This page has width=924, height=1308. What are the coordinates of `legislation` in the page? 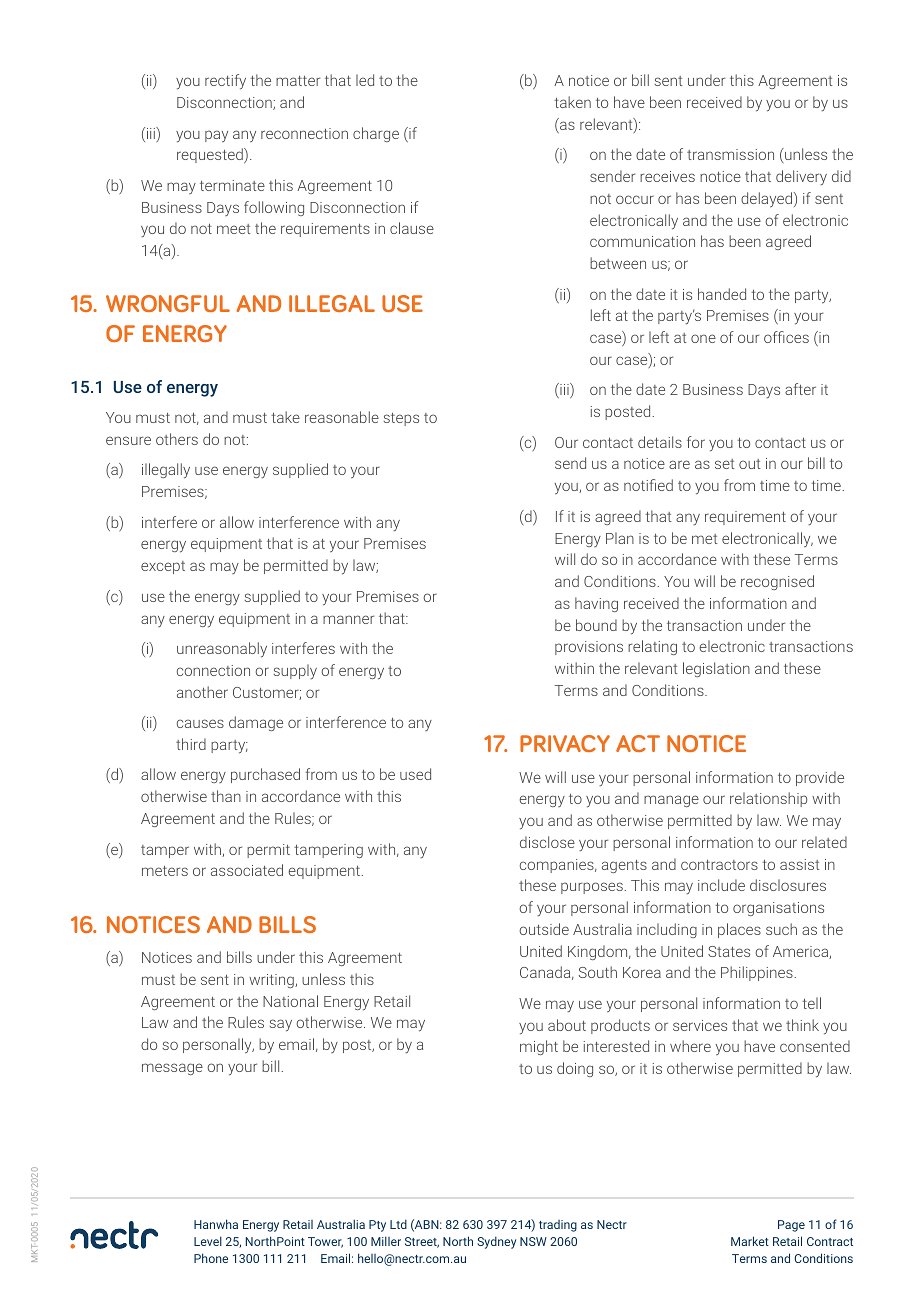 It's located at (716, 669).
